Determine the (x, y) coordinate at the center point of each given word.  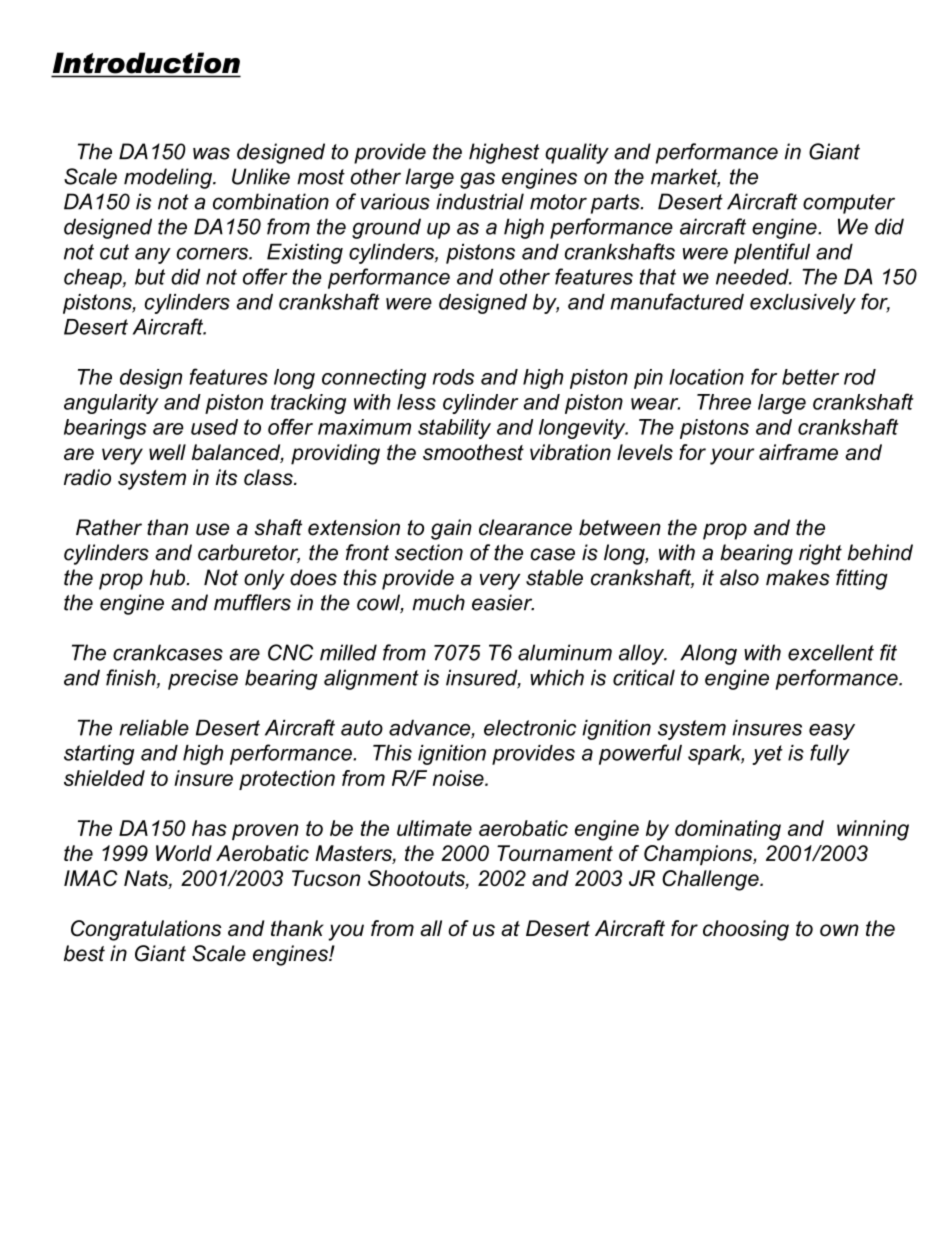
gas (477, 180)
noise (459, 778)
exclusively (803, 304)
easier (503, 602)
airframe (798, 452)
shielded (104, 778)
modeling (169, 178)
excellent (831, 652)
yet (767, 755)
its (226, 477)
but (150, 277)
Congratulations (146, 930)
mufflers (252, 602)
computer (849, 204)
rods (453, 377)
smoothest (473, 452)
